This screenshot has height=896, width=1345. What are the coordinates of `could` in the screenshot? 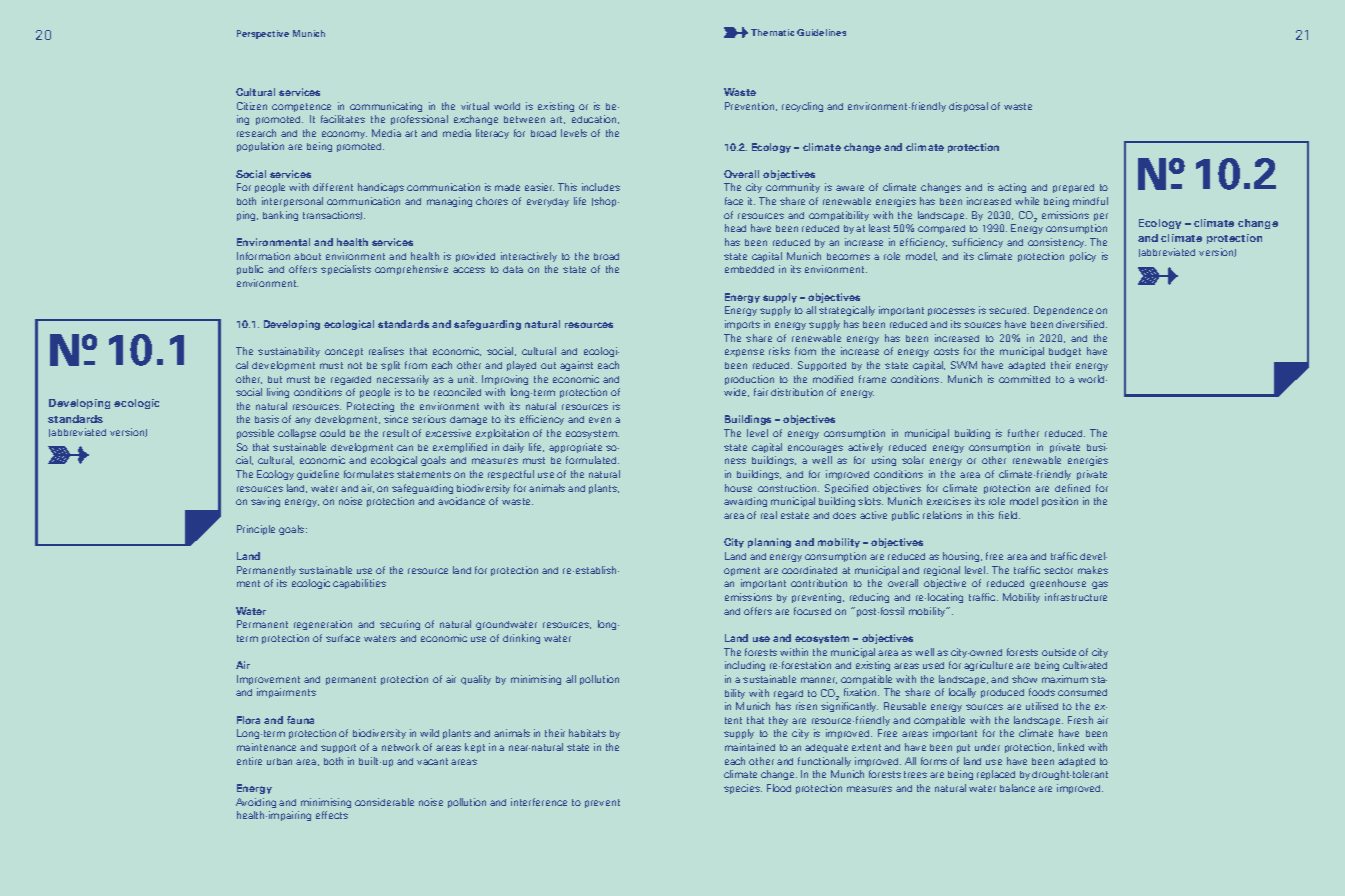 It's located at (332, 433).
